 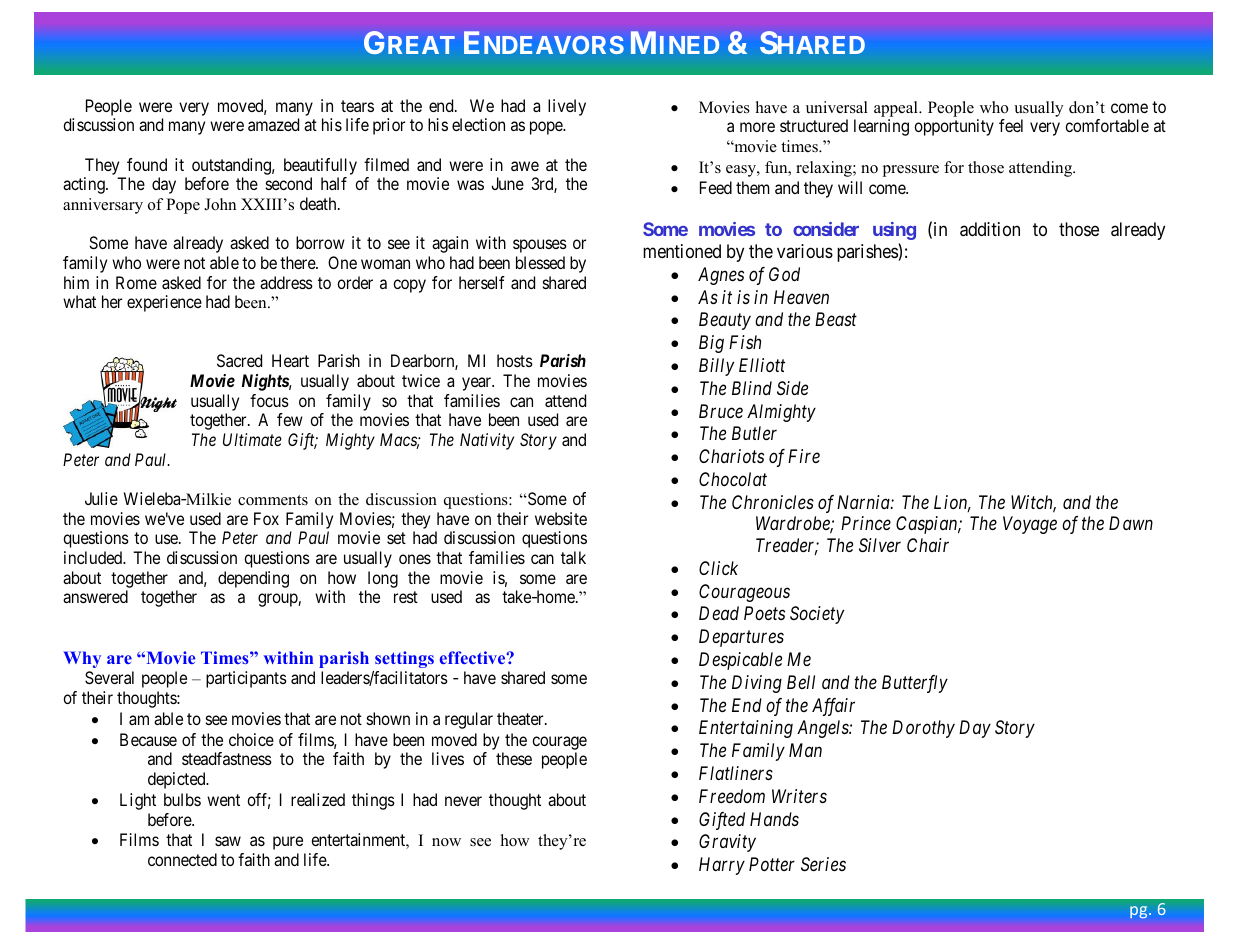 What do you see at coordinates (928, 545) in the screenshot?
I see `Chair` at bounding box center [928, 545].
